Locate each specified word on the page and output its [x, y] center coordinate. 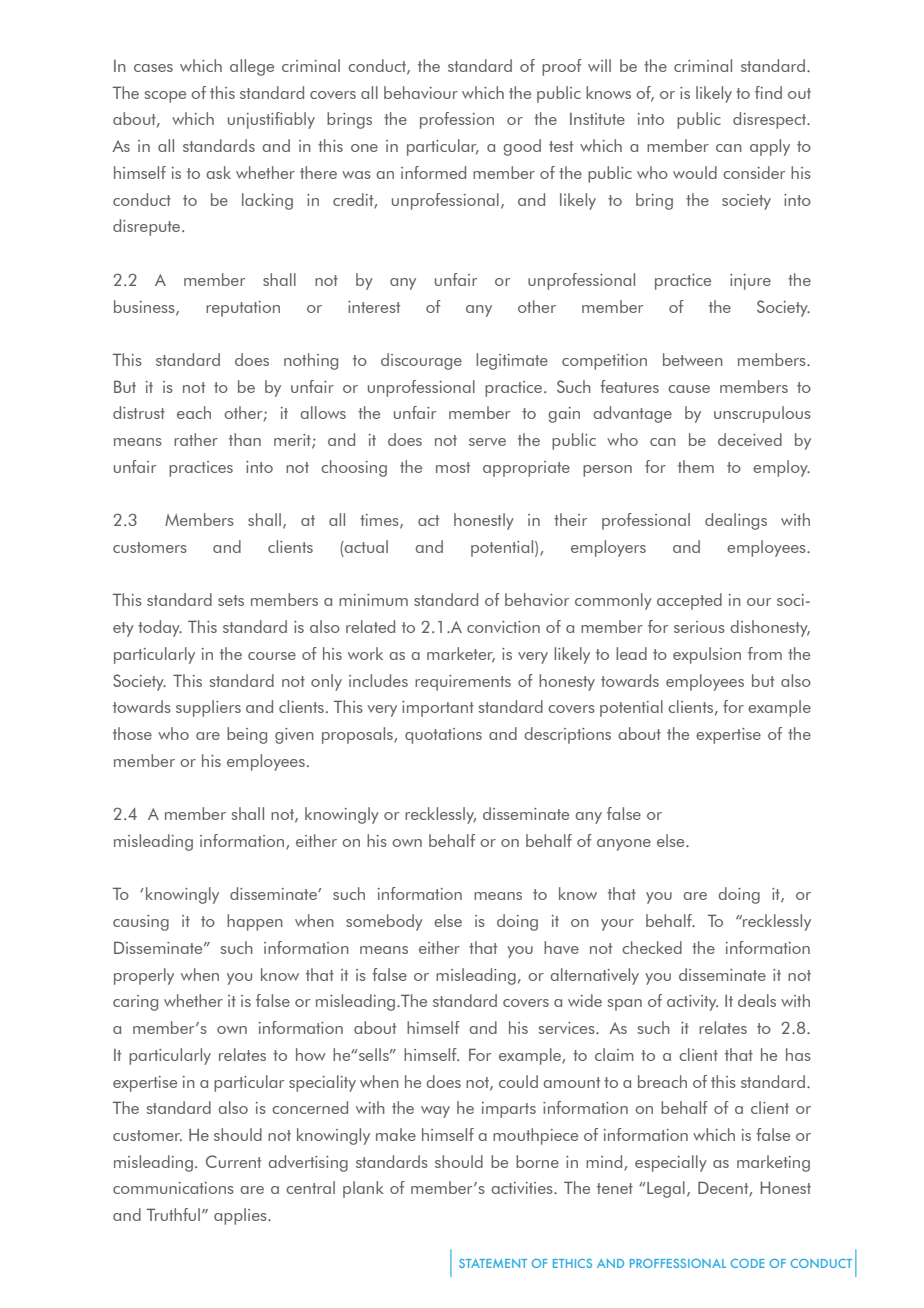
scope [165, 97]
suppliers [208, 708]
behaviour [421, 92]
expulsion [707, 655]
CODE [748, 1263]
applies [241, 1216]
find [768, 92]
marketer [461, 655]
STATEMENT [493, 1263]
